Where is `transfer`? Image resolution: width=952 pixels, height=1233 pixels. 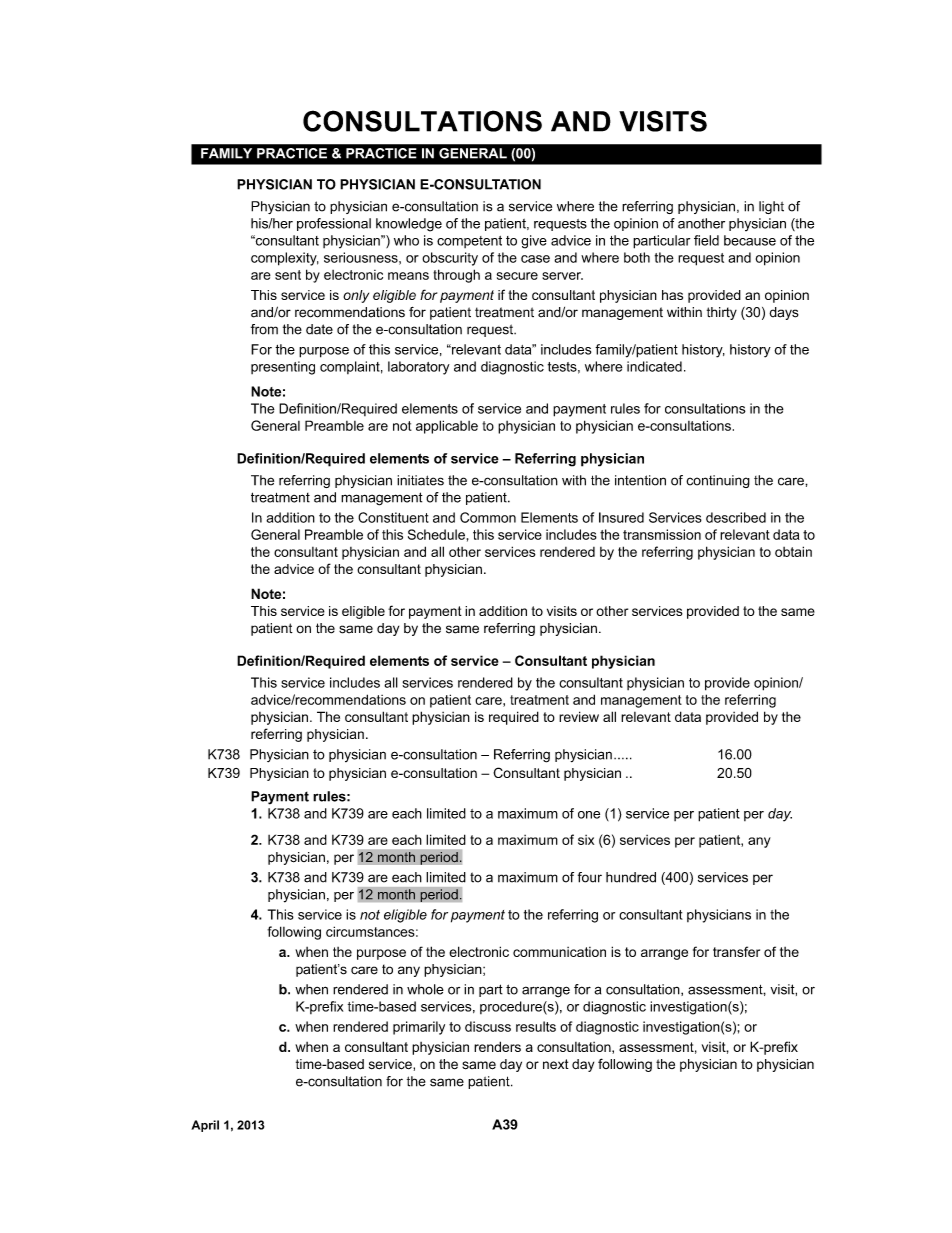 transfer is located at coordinates (736, 951).
